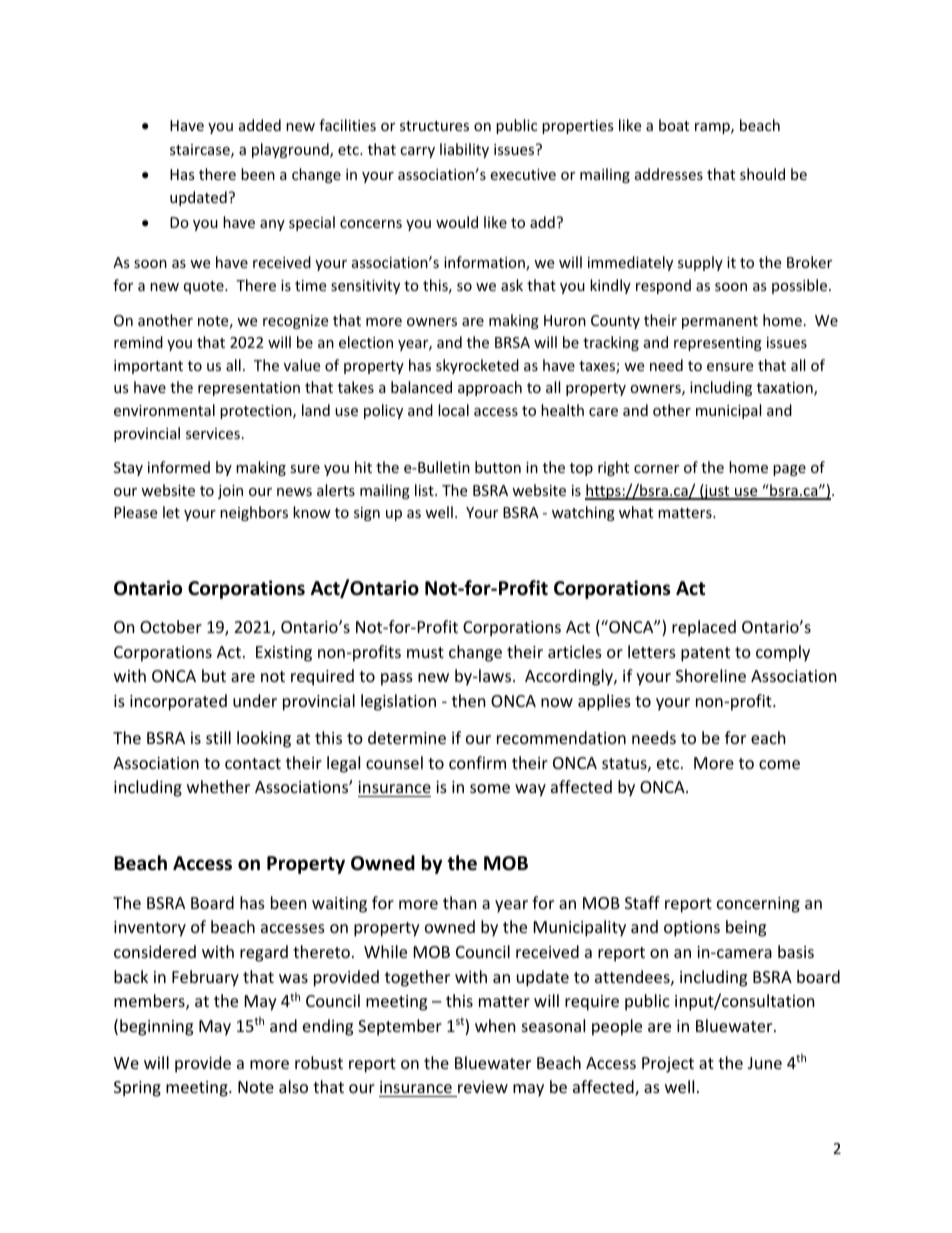  Describe the element at coordinates (762, 174) in the screenshot. I see `should` at that location.
